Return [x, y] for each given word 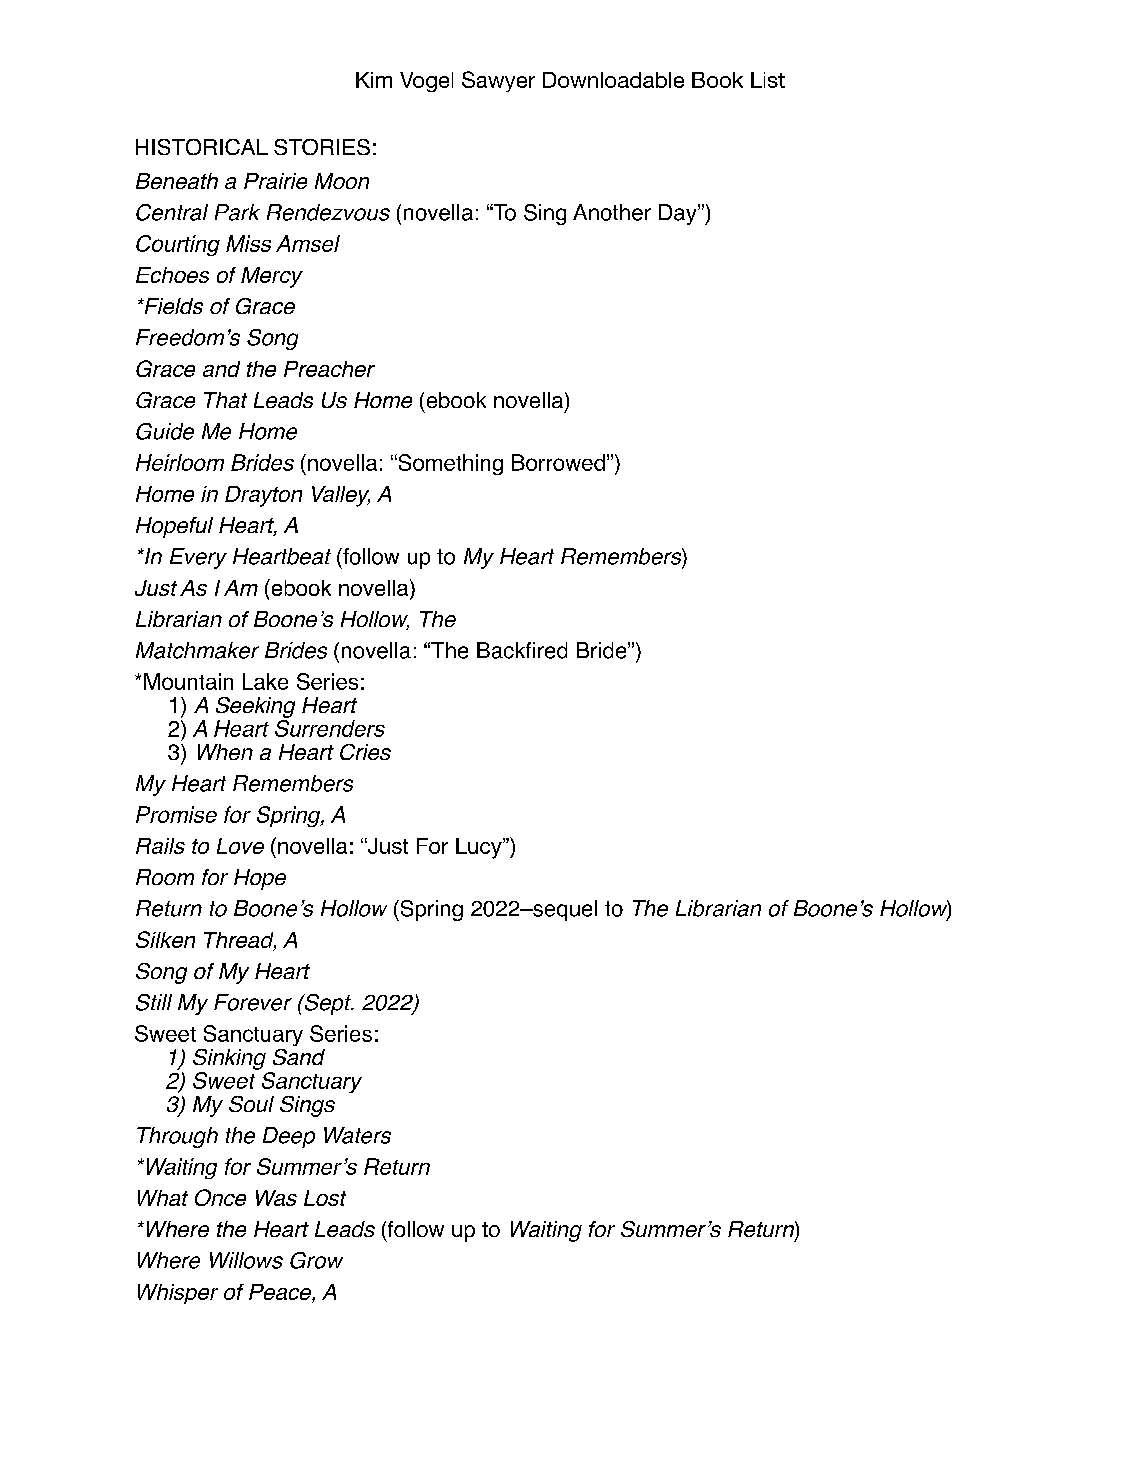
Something [449, 464]
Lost [325, 1198]
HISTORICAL [202, 147]
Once [220, 1197]
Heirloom [180, 462]
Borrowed [558, 462]
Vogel [426, 82]
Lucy [480, 848]
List [768, 80]
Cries [365, 752]
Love [240, 846]
